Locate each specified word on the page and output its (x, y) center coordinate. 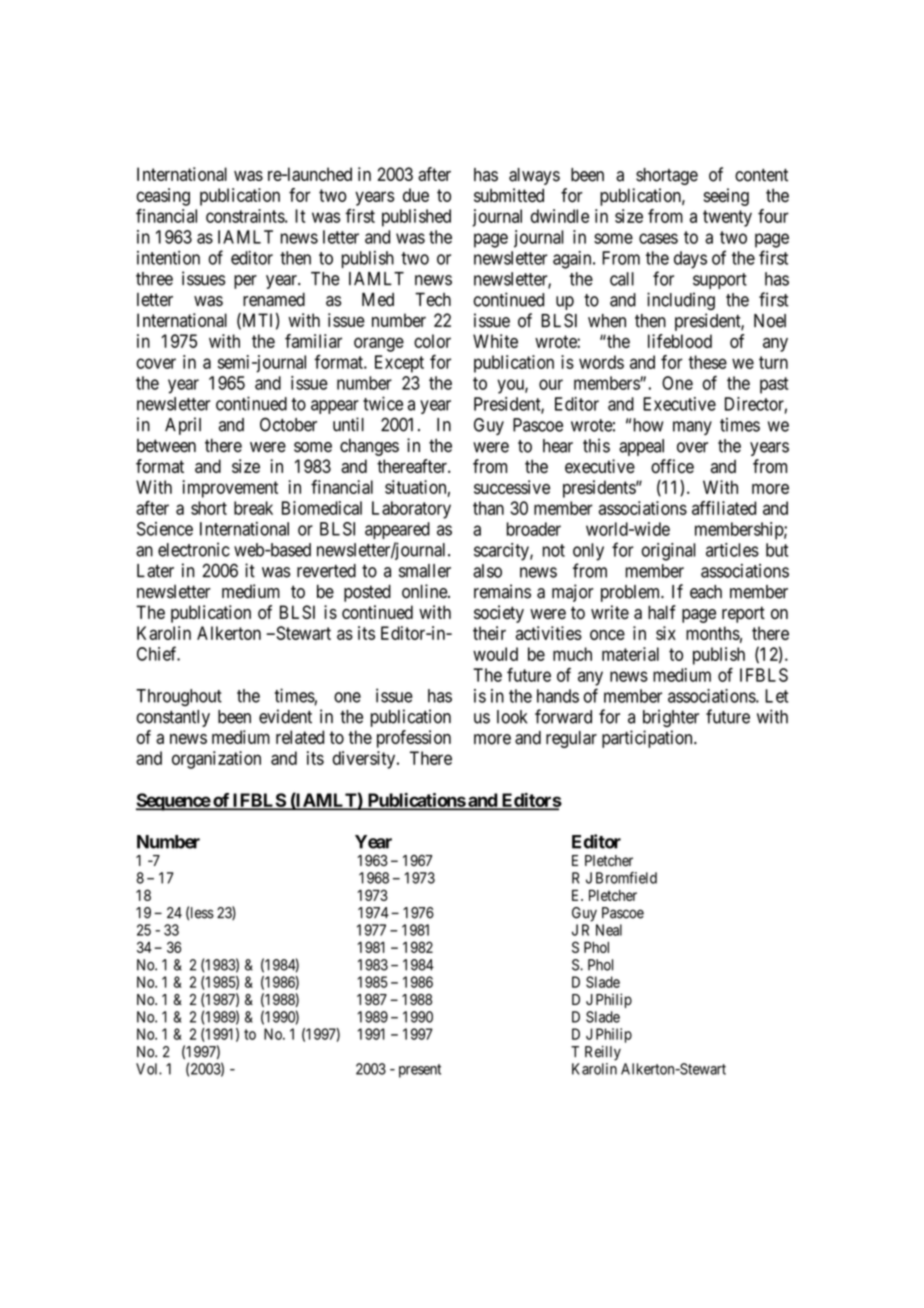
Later (155, 571)
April (183, 426)
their (489, 633)
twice (383, 403)
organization (216, 760)
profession (414, 739)
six (666, 633)
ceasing (163, 197)
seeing (726, 197)
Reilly (603, 1053)
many (692, 428)
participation (648, 739)
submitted (509, 195)
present (420, 1071)
